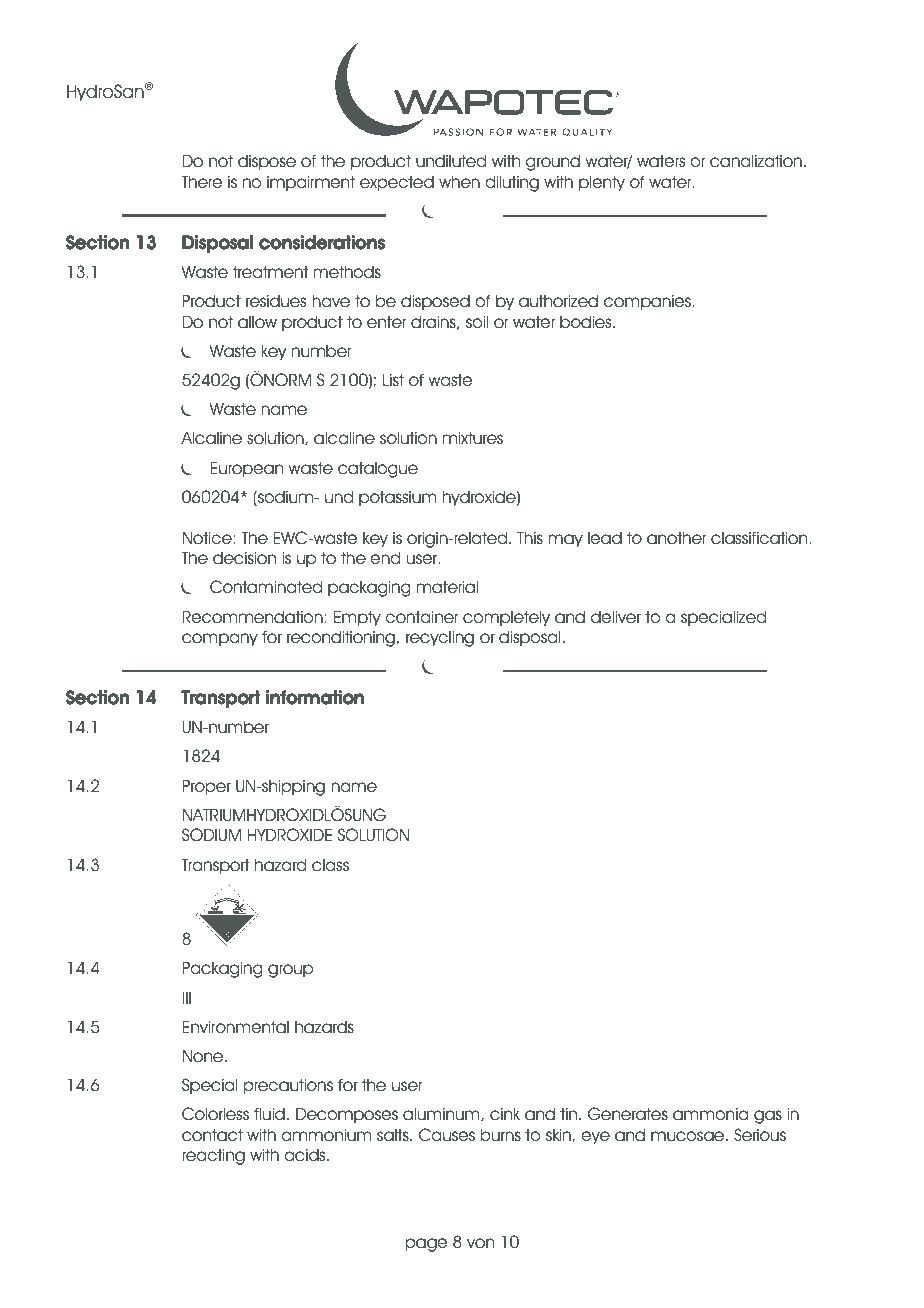  What do you see at coordinates (616, 617) in the screenshot?
I see `deliver` at bounding box center [616, 617].
